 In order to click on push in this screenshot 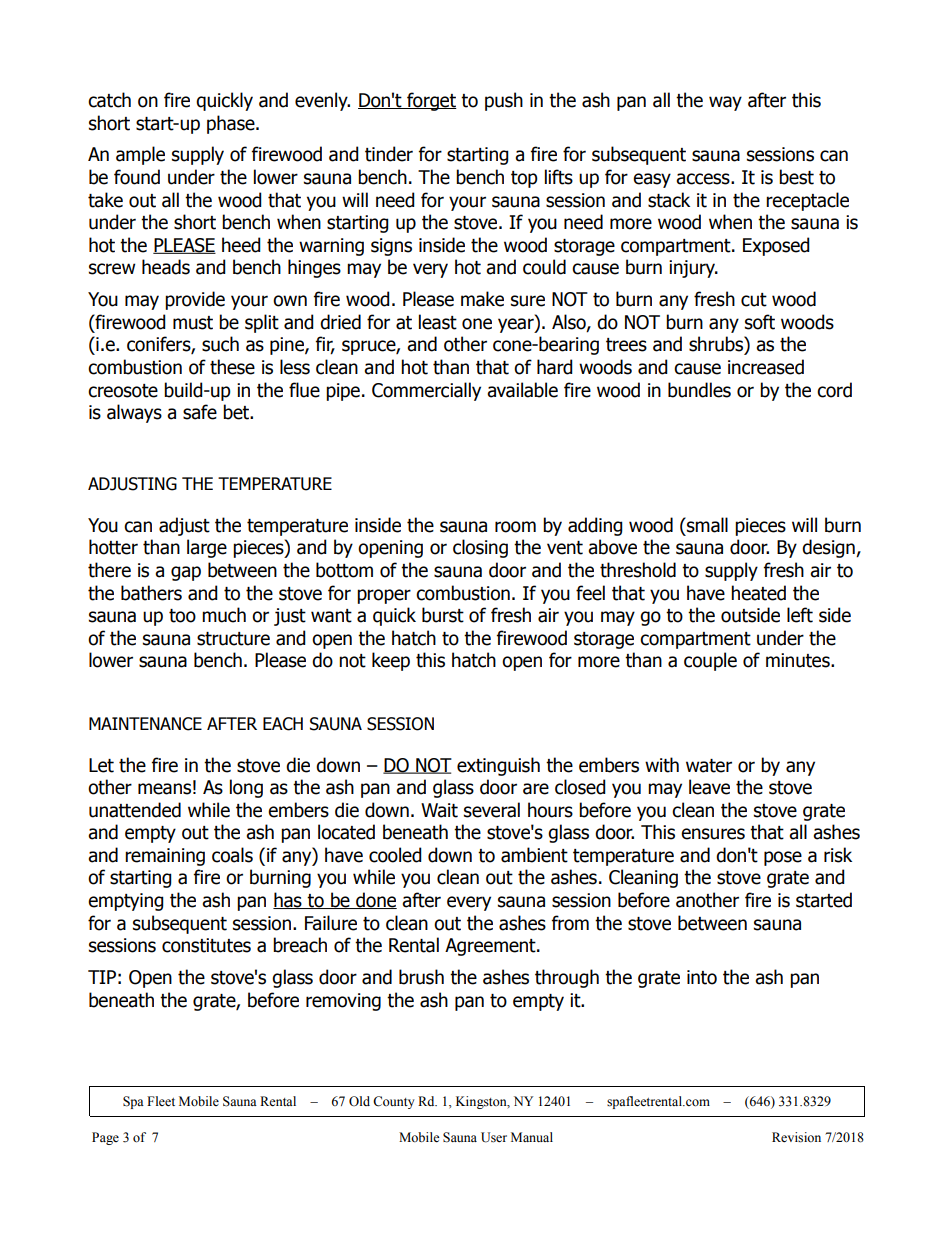, I will do `click(504, 101)`.
